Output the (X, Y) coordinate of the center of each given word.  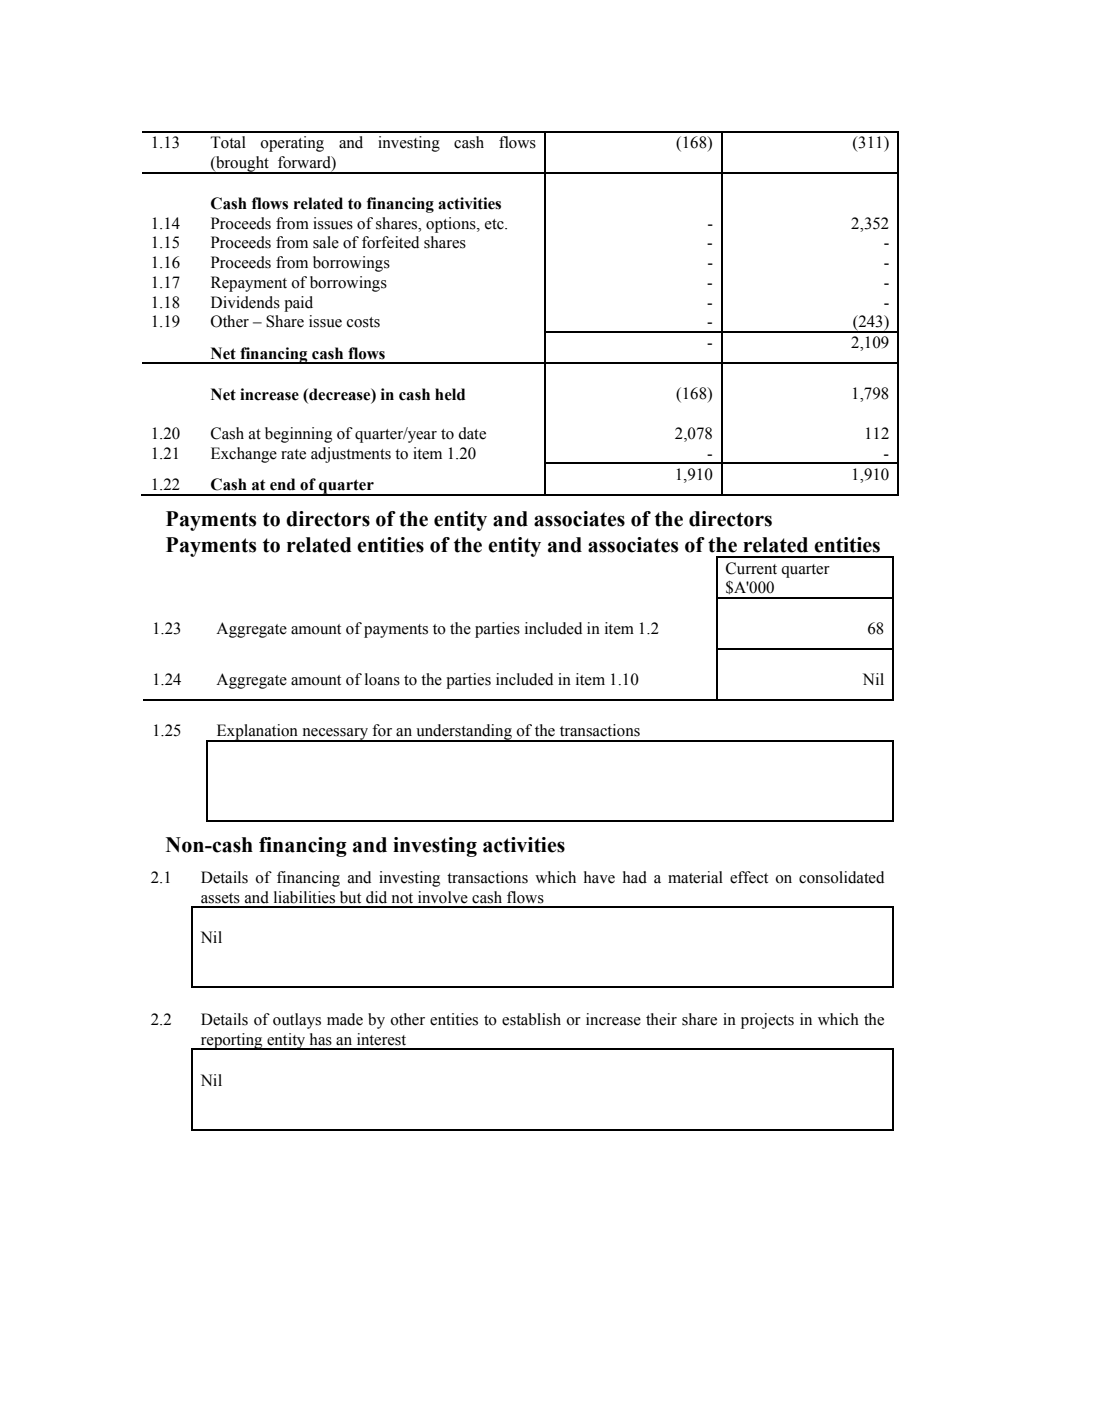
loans (382, 679)
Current (751, 568)
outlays (297, 1021)
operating (292, 144)
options (452, 225)
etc (495, 224)
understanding (464, 733)
